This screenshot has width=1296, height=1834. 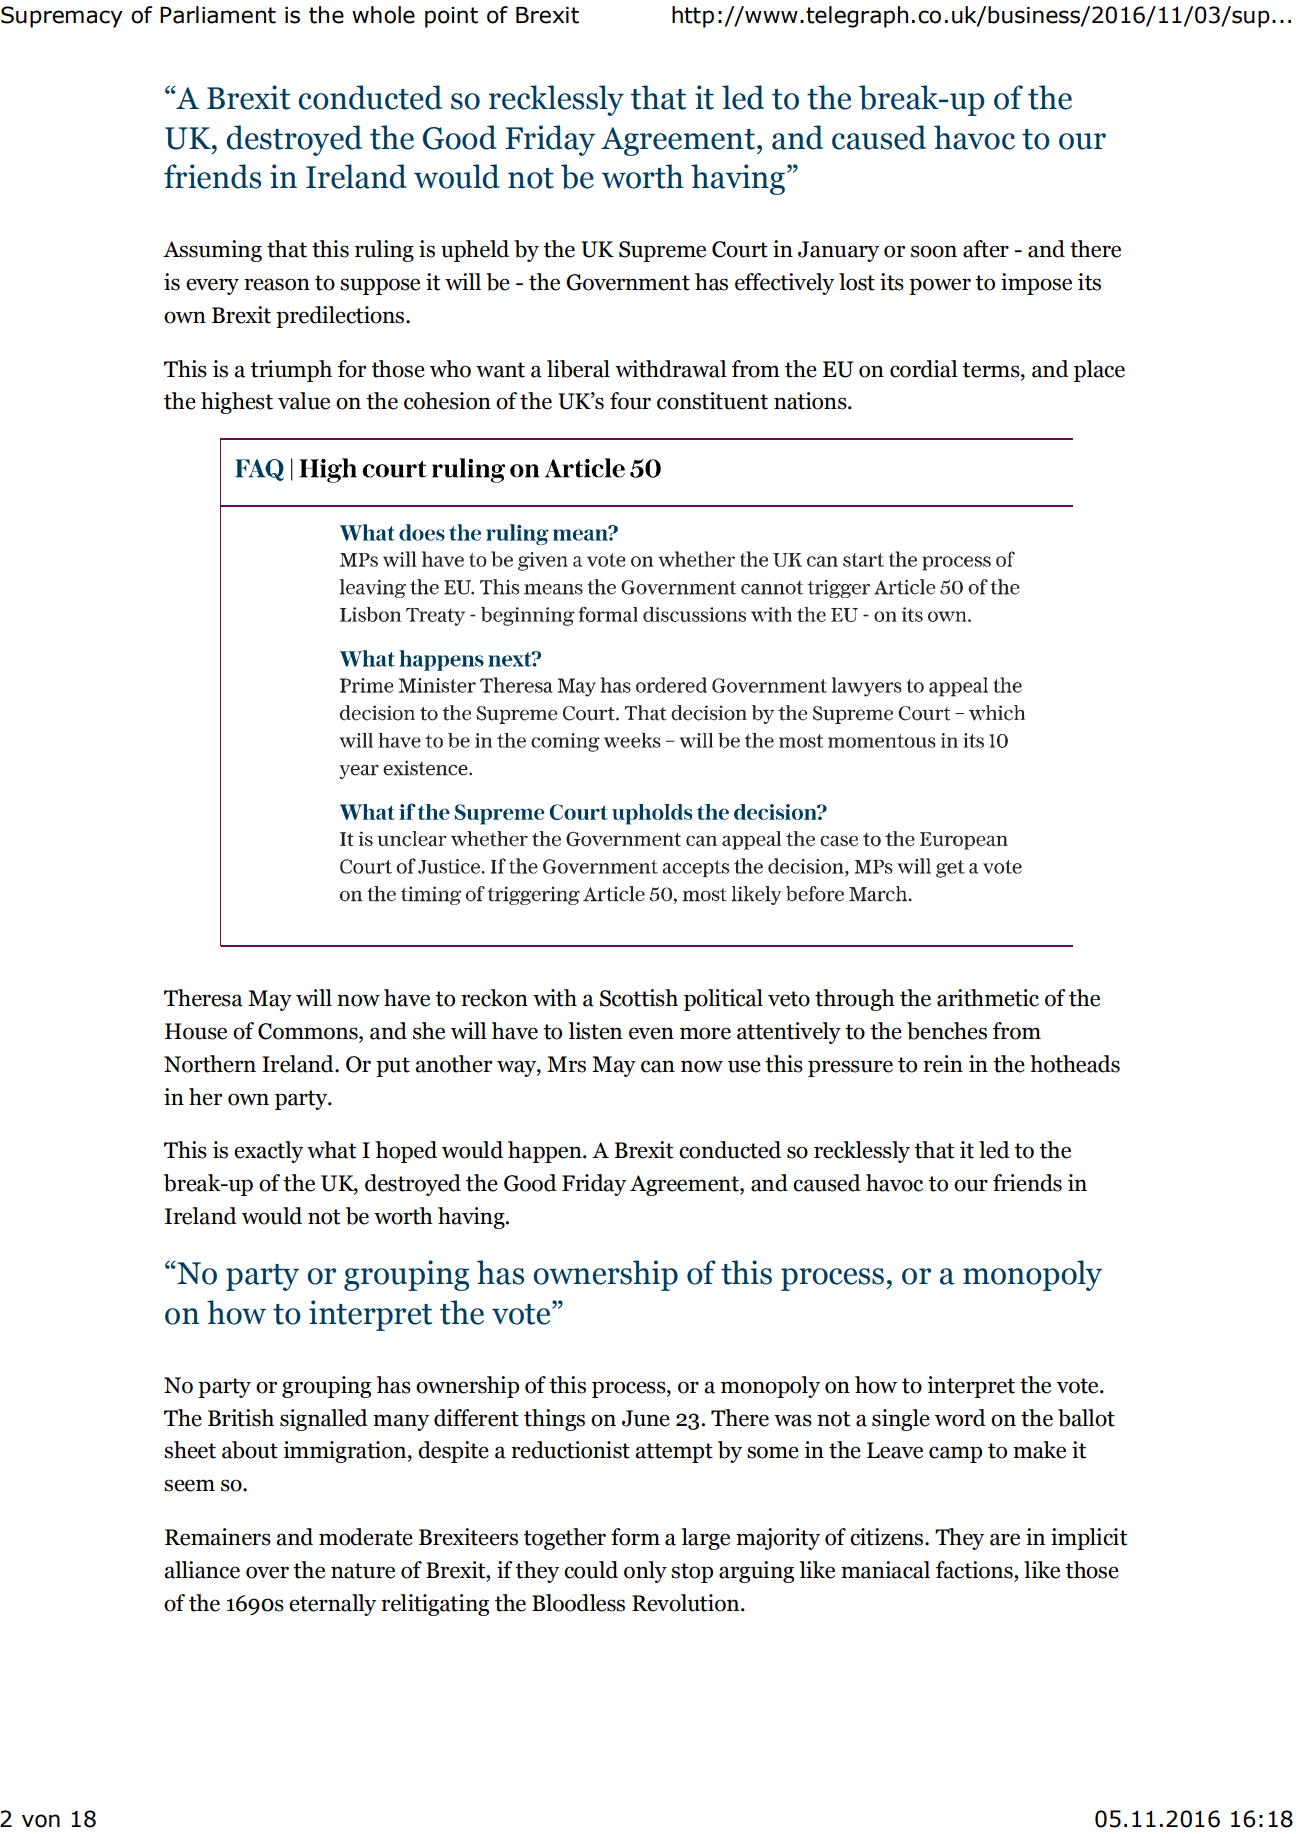 I want to click on exactly, so click(x=268, y=1152).
